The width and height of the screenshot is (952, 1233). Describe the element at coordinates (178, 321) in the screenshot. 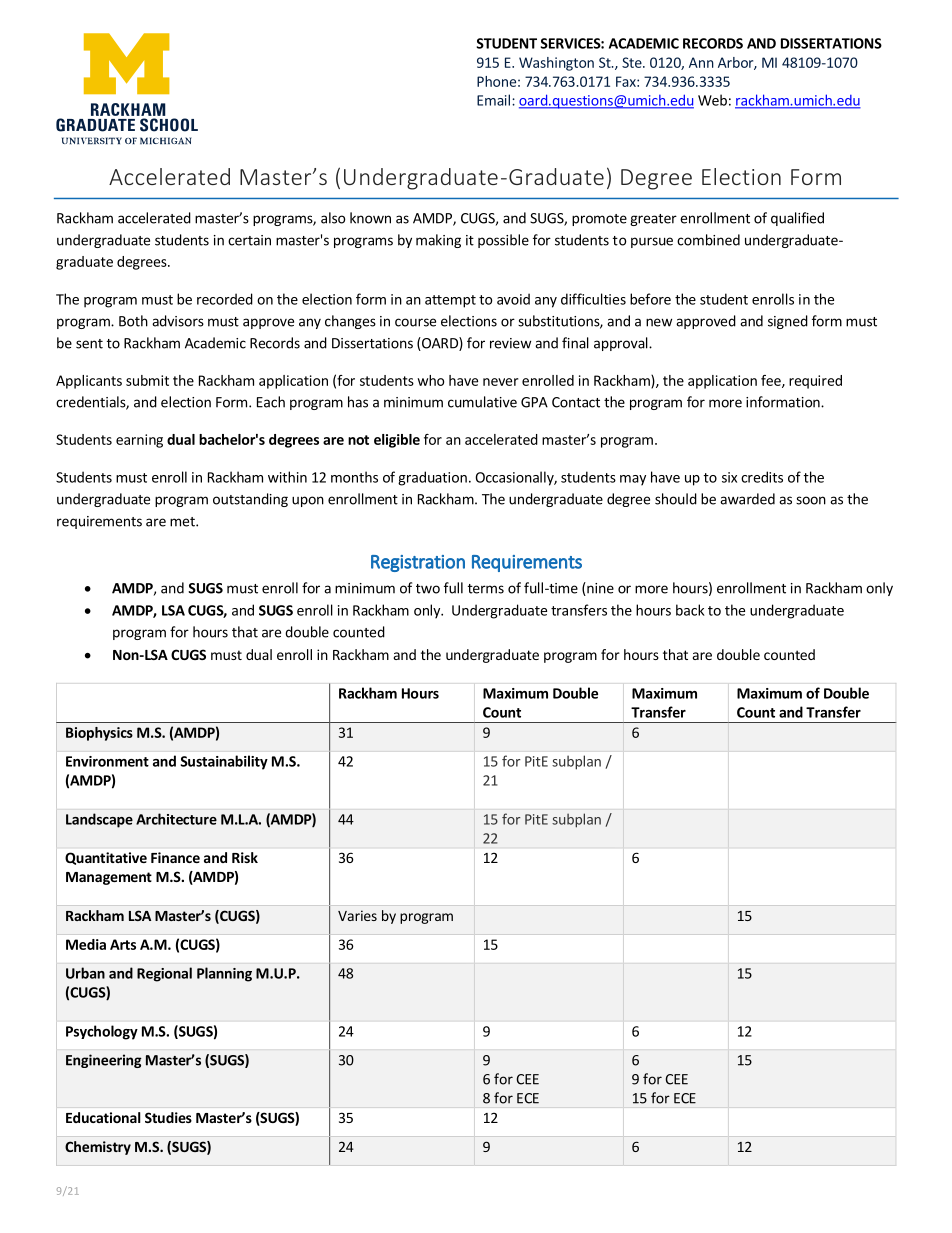

I see `advisors` at that location.
